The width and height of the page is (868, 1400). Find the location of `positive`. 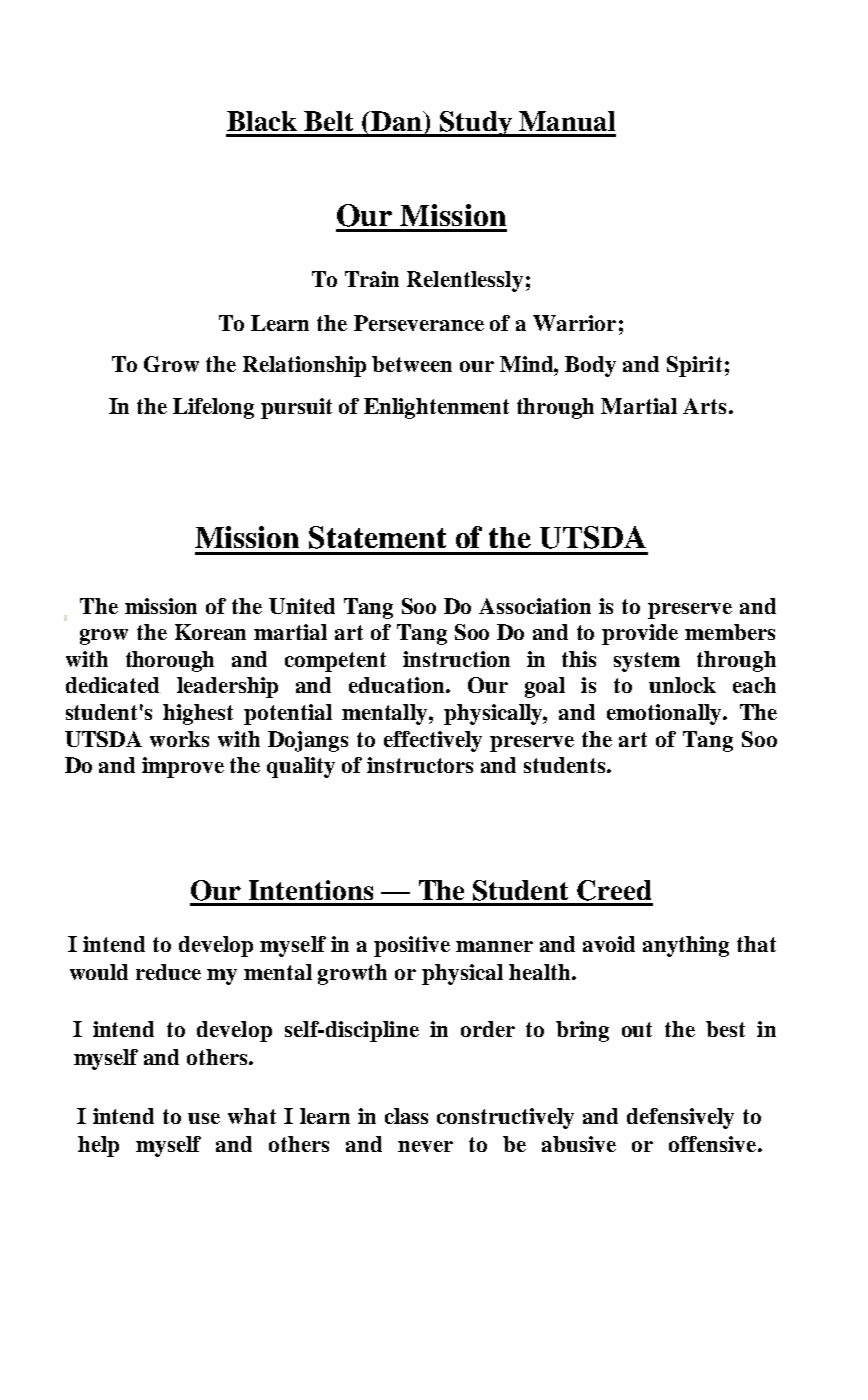

positive is located at coordinates (412, 946).
